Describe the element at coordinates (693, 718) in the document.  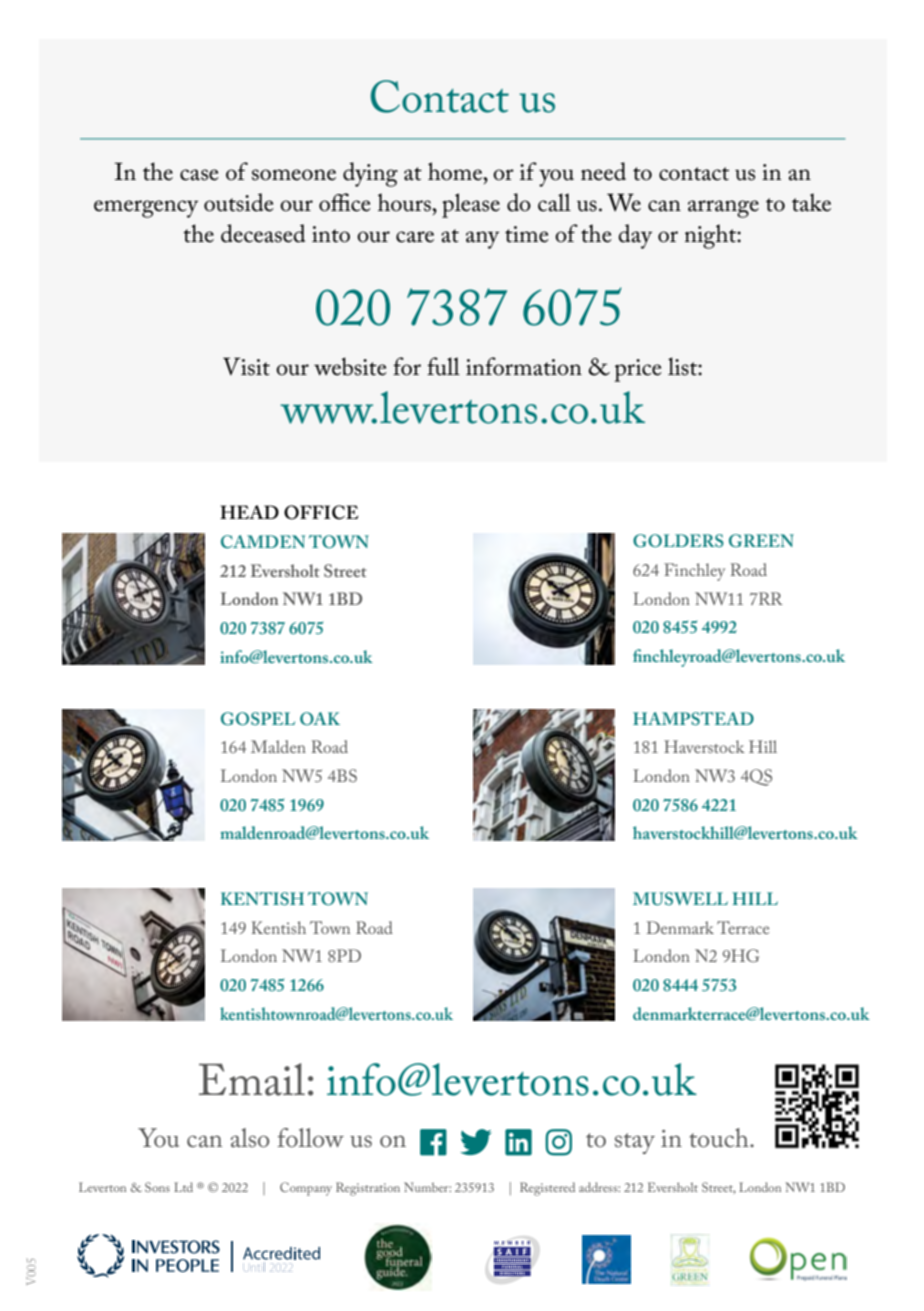
I see `HAMPSTEAD` at that location.
